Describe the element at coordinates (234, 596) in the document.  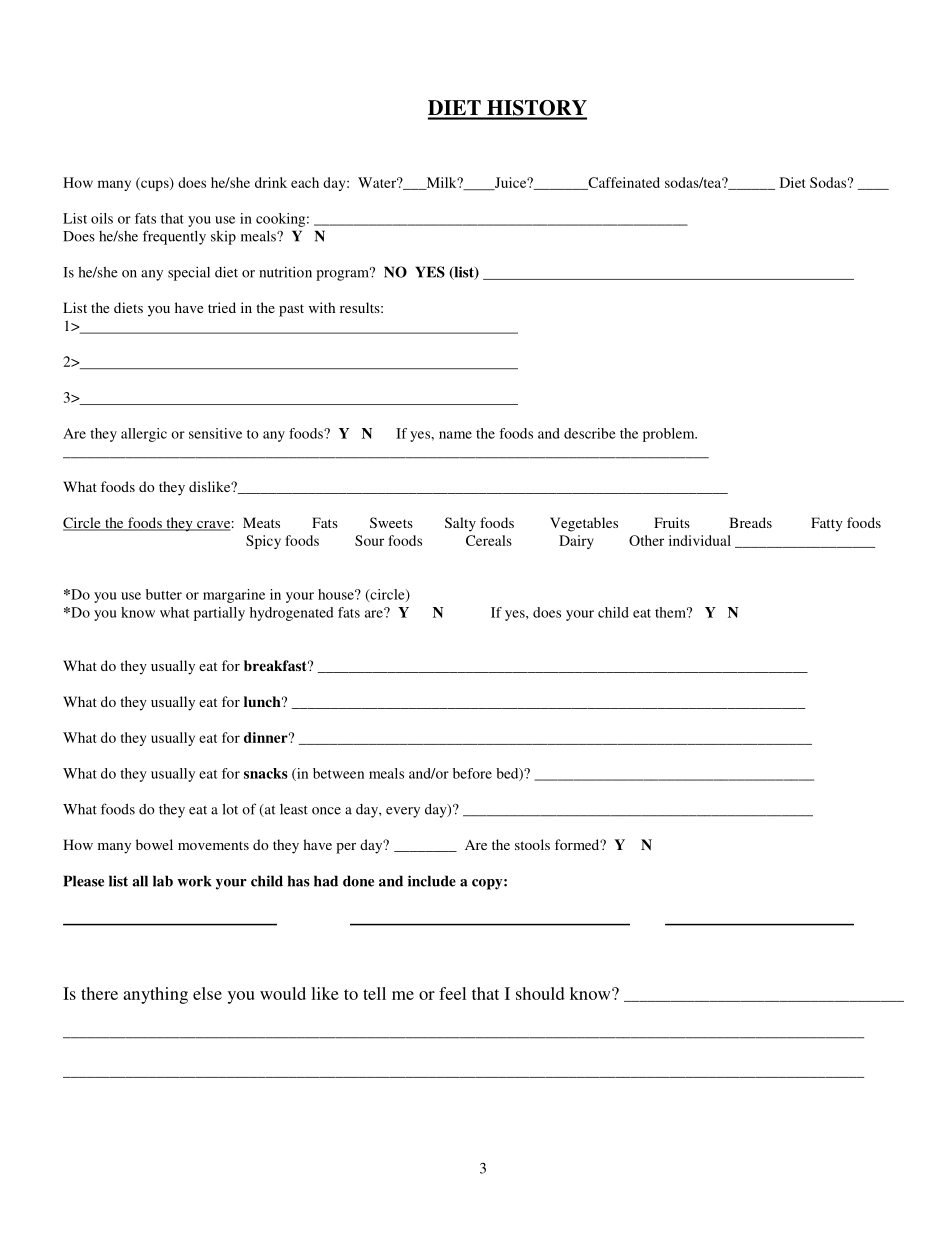
I see `margarine` at that location.
